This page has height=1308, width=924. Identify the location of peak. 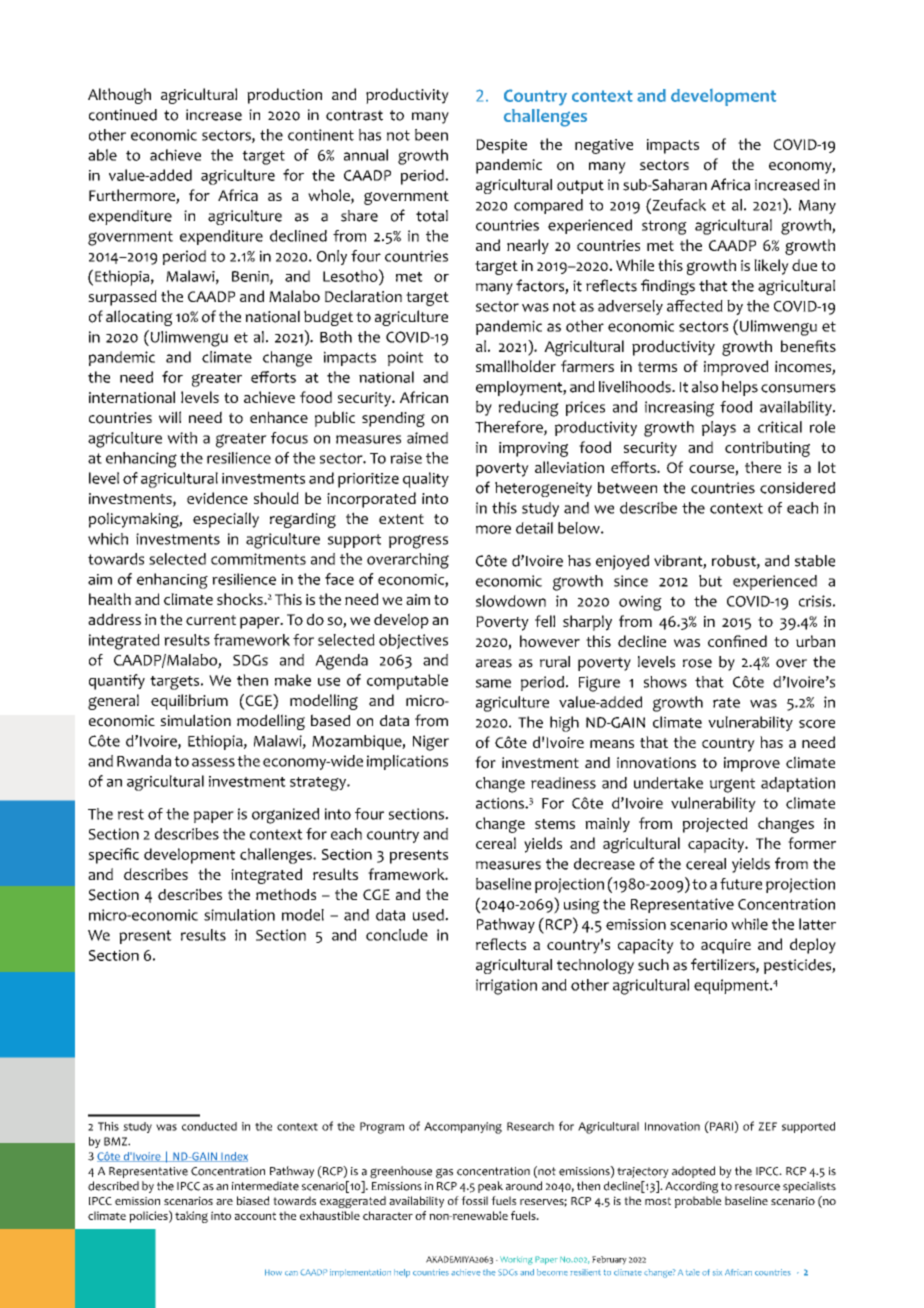
(490, 1187).
